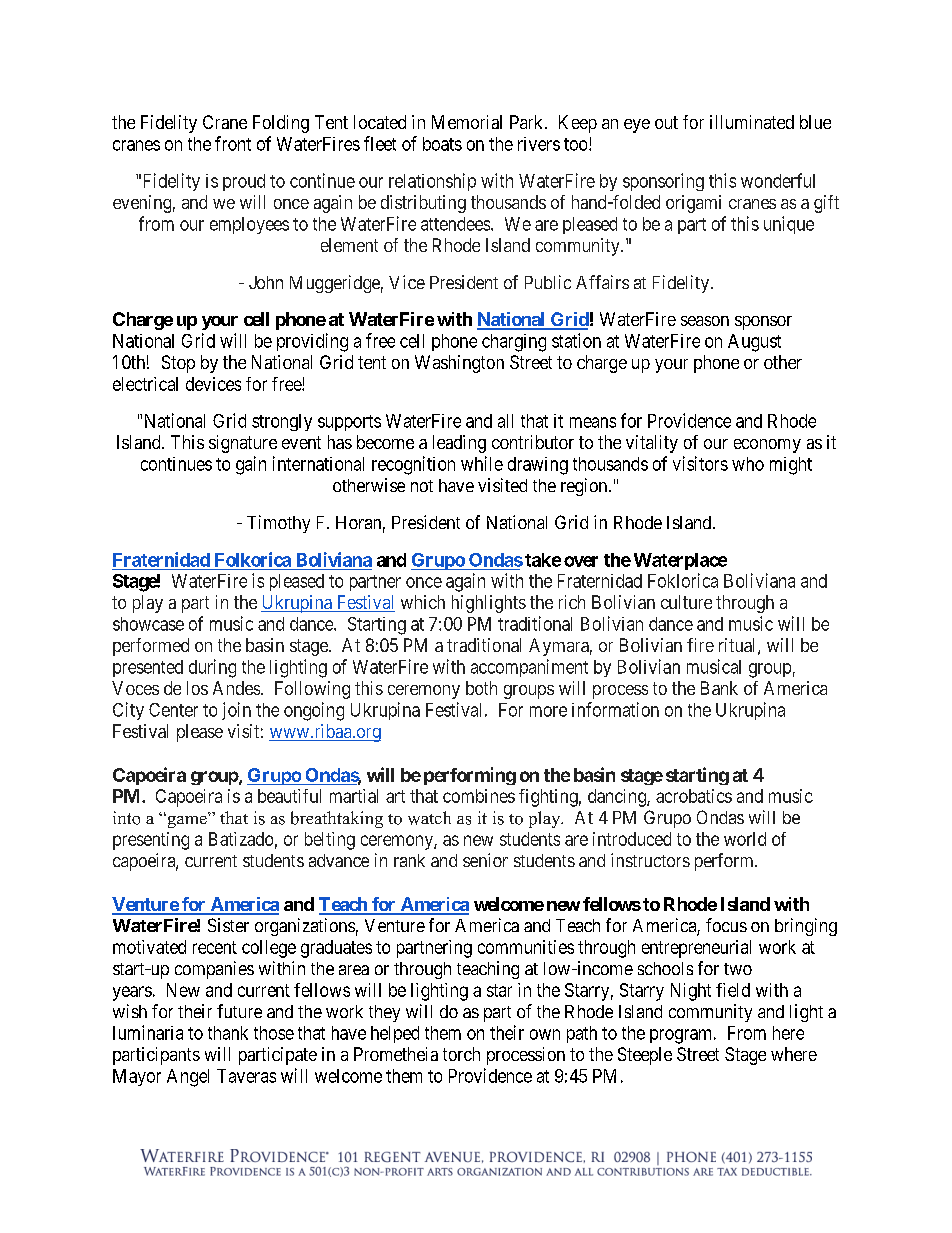  What do you see at coordinates (233, 143) in the screenshot?
I see `front` at bounding box center [233, 143].
